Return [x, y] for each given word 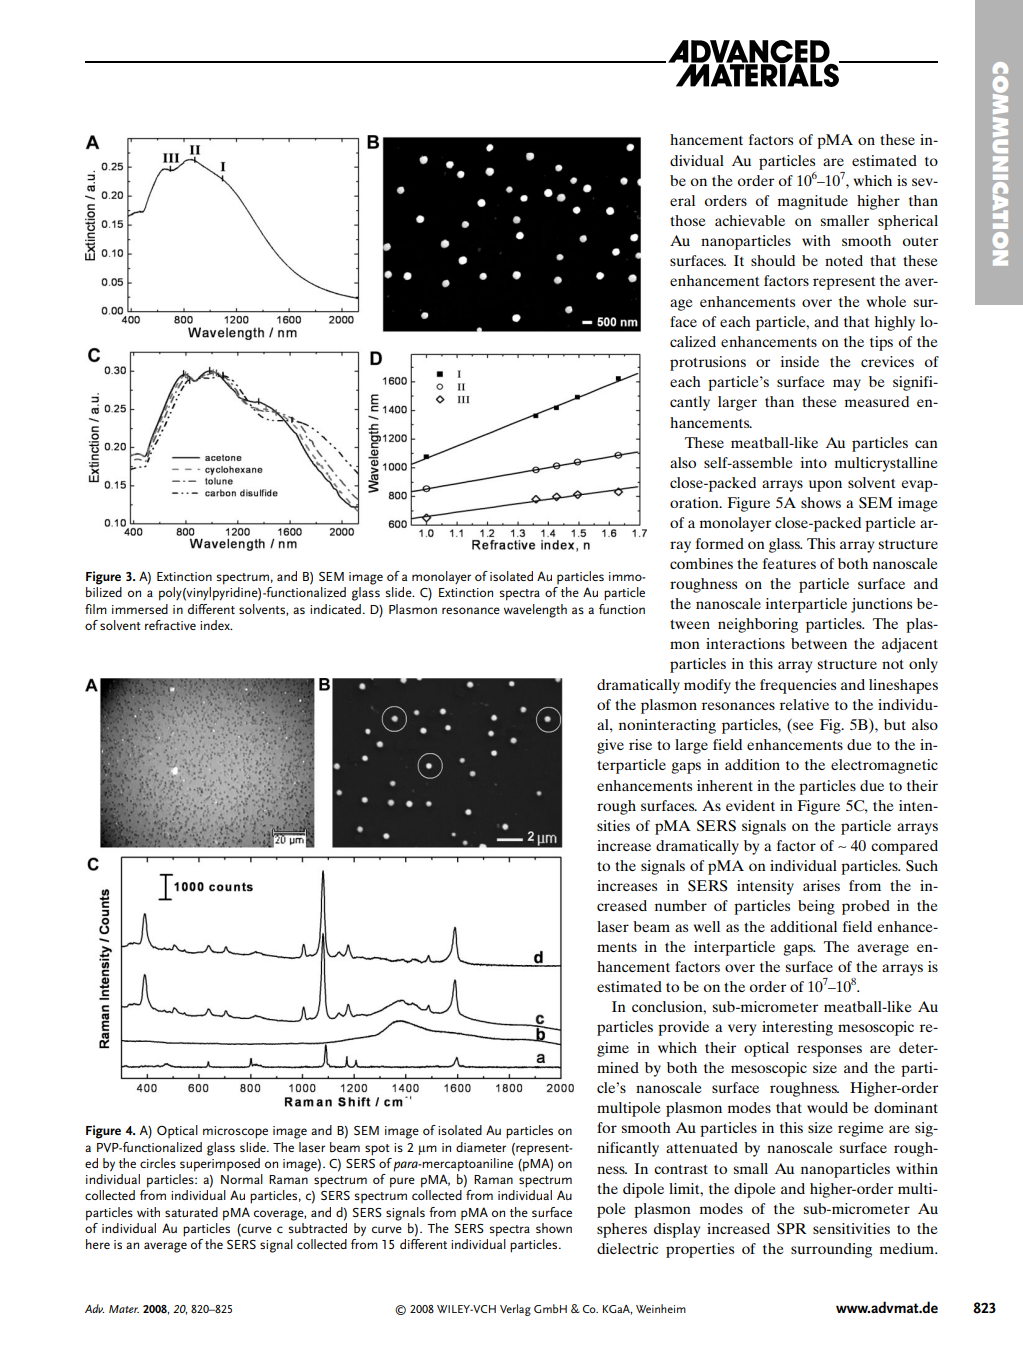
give [610, 746]
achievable [750, 220]
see [802, 727]
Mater [124, 1309]
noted [844, 260]
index [216, 625]
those [687, 220]
